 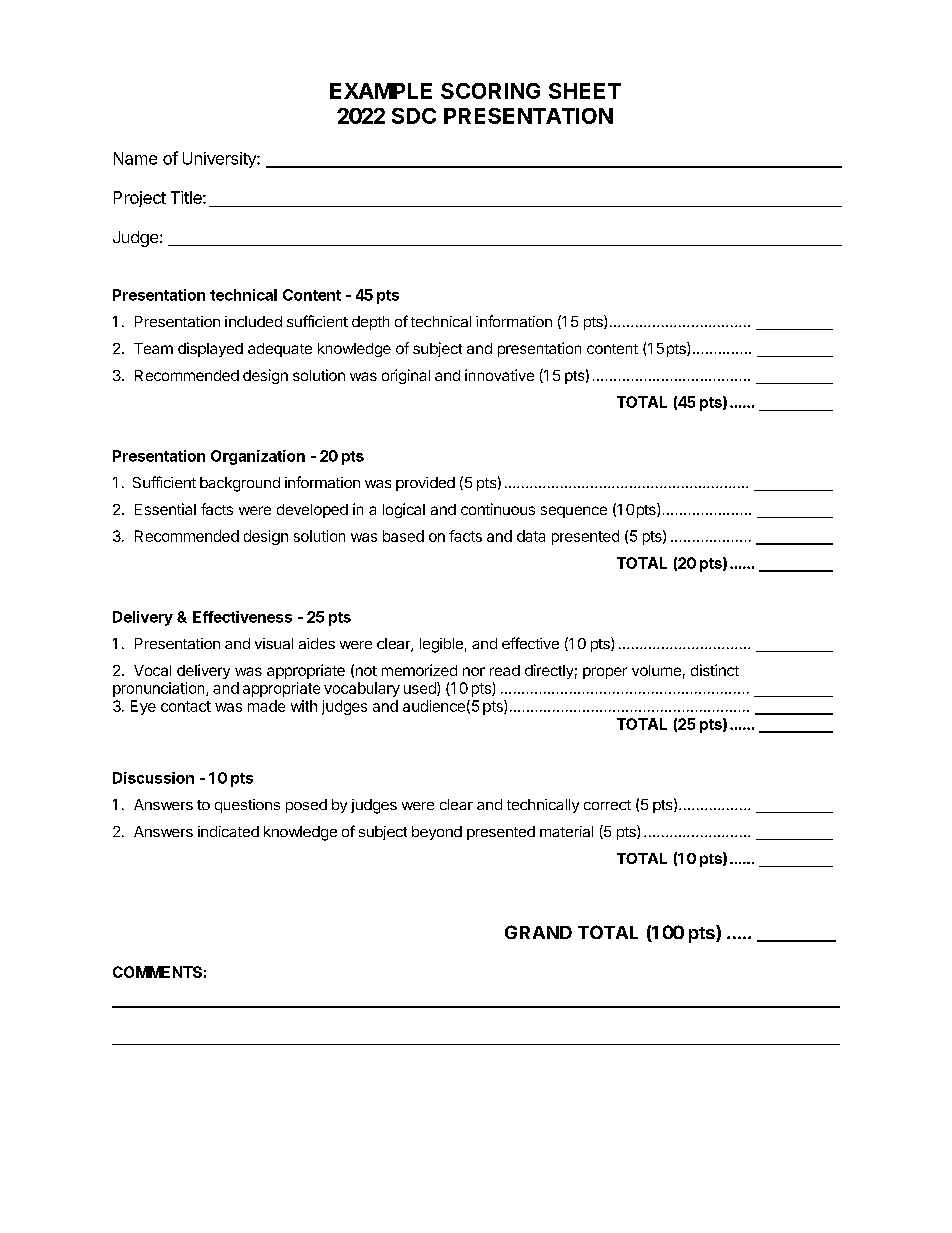 What do you see at coordinates (437, 833) in the page?
I see `beyond` at bounding box center [437, 833].
